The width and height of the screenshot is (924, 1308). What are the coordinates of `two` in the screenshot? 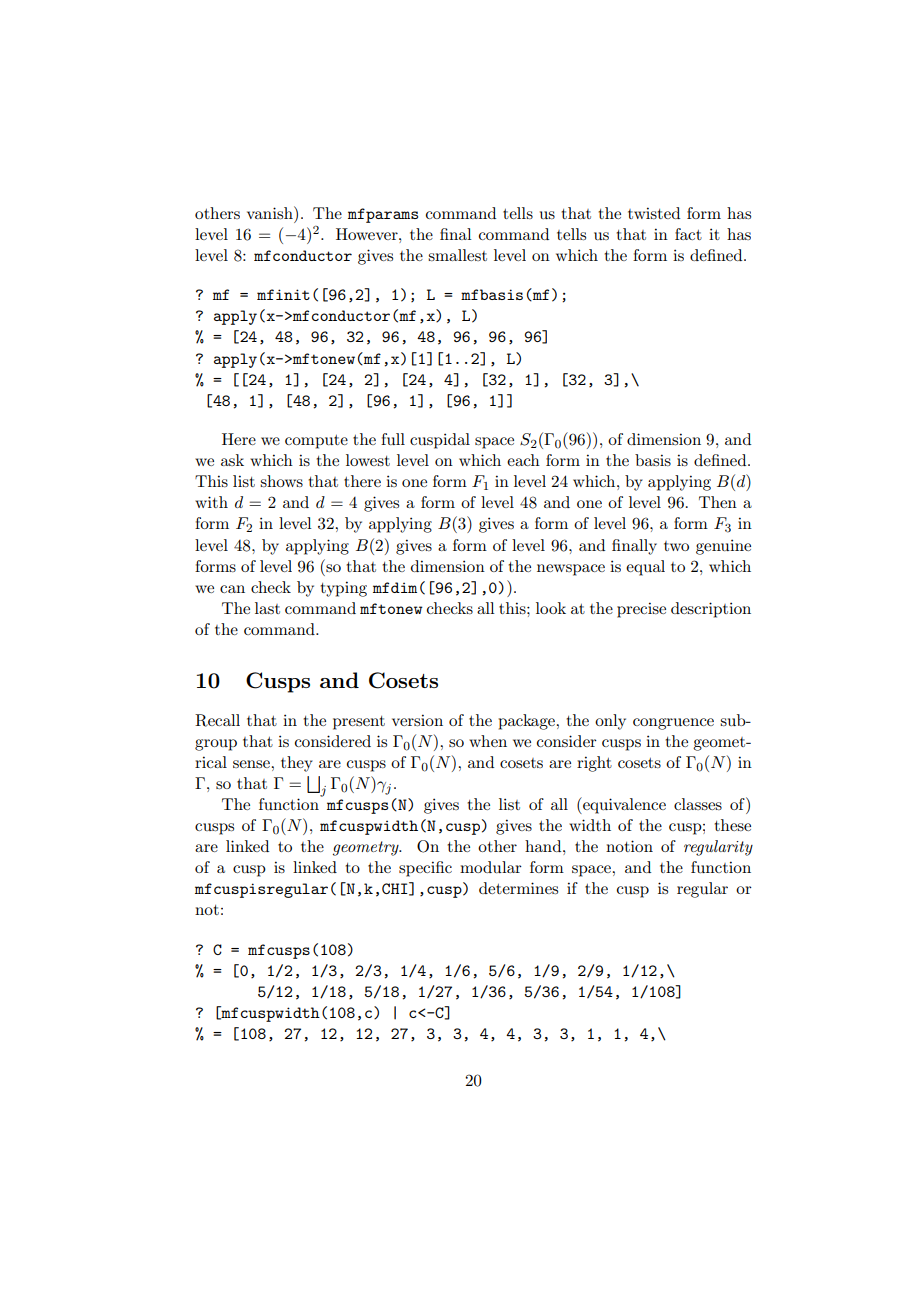 It's located at (676, 546).
